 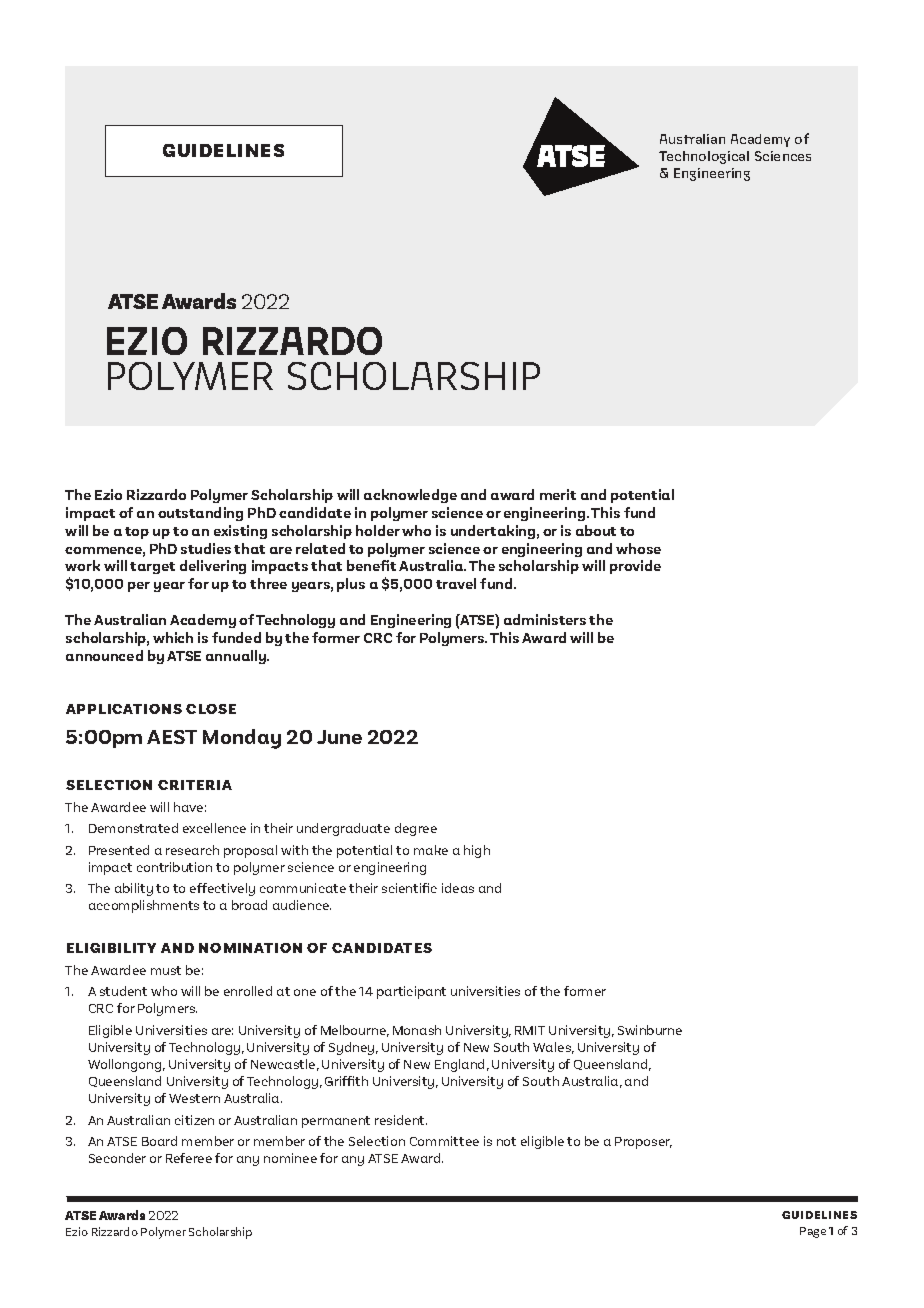 What do you see at coordinates (200, 514) in the screenshot?
I see `outstanding` at bounding box center [200, 514].
